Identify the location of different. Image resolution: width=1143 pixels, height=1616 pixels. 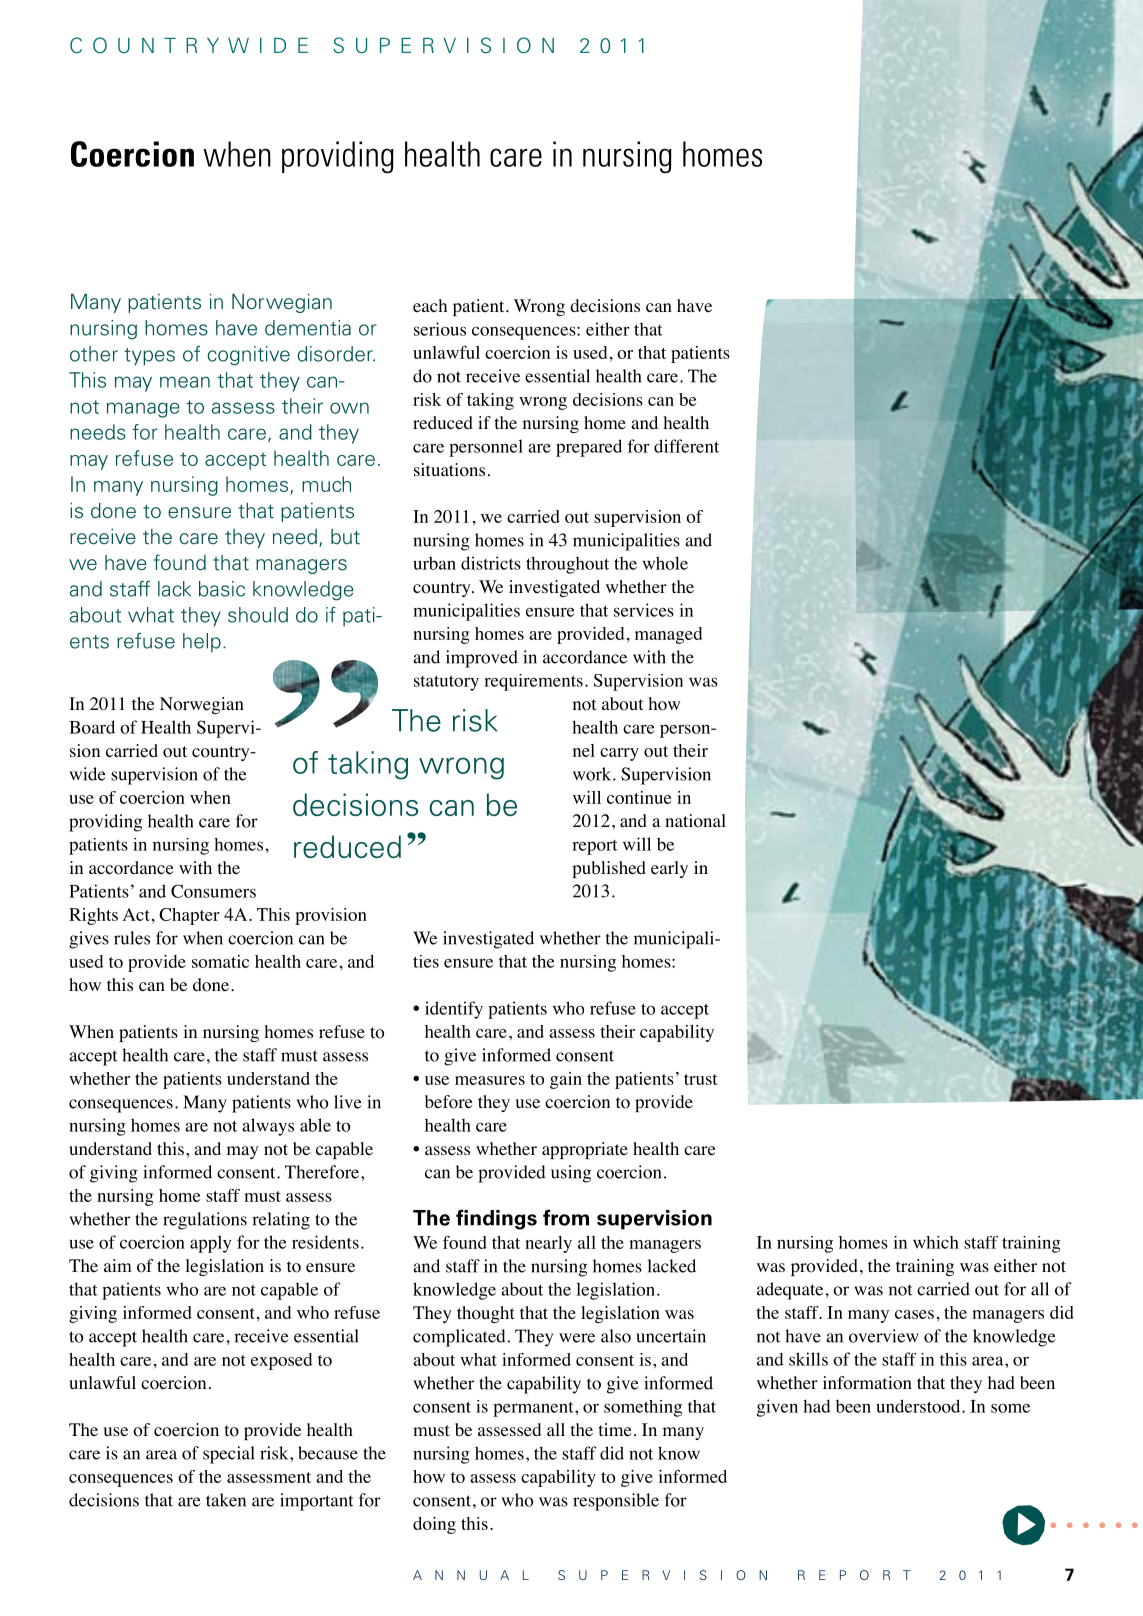
(686, 446).
